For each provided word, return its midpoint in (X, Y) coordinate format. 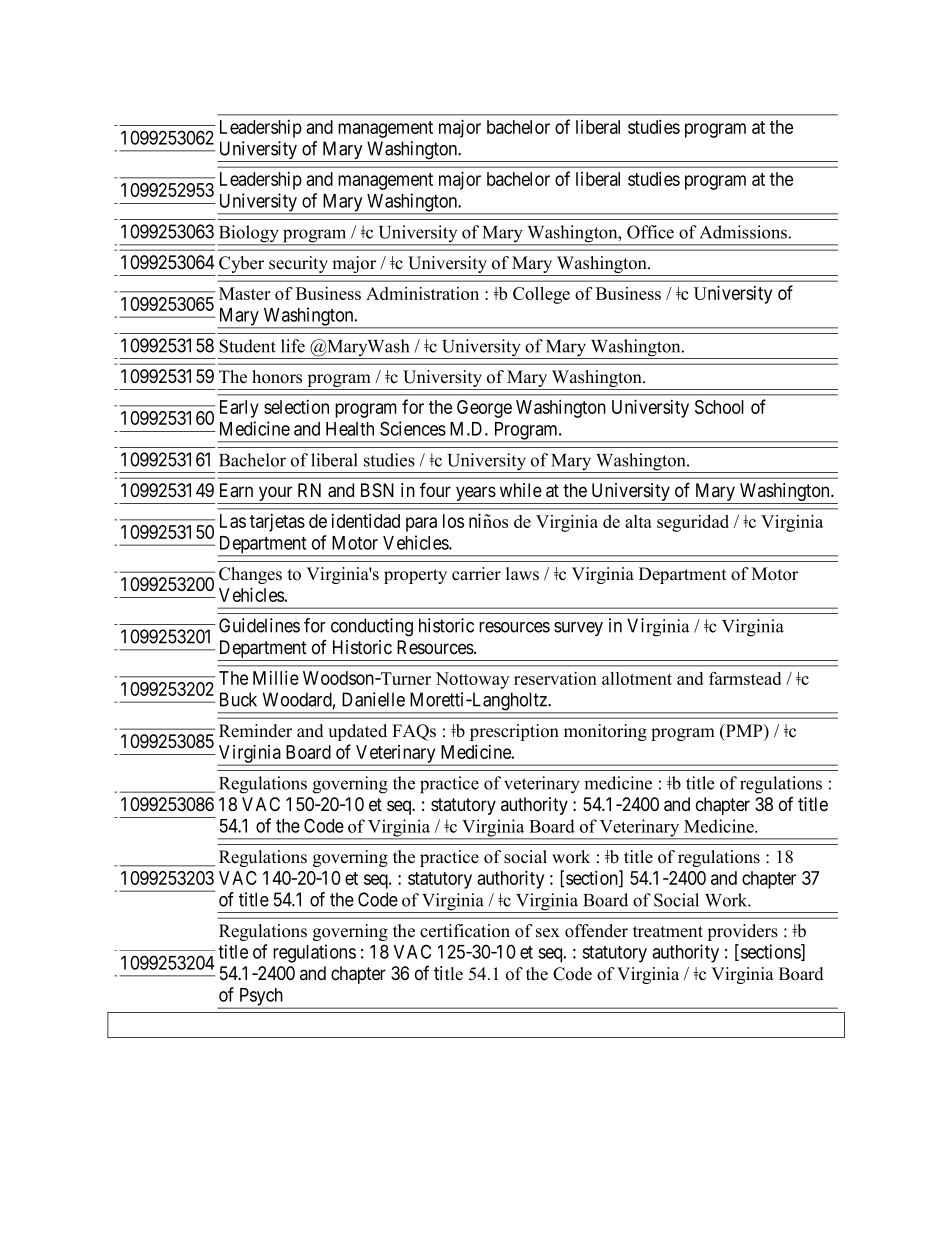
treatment (668, 932)
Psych (261, 998)
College (541, 295)
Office (650, 232)
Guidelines (259, 625)
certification (465, 931)
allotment (637, 678)
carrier (476, 574)
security (298, 266)
